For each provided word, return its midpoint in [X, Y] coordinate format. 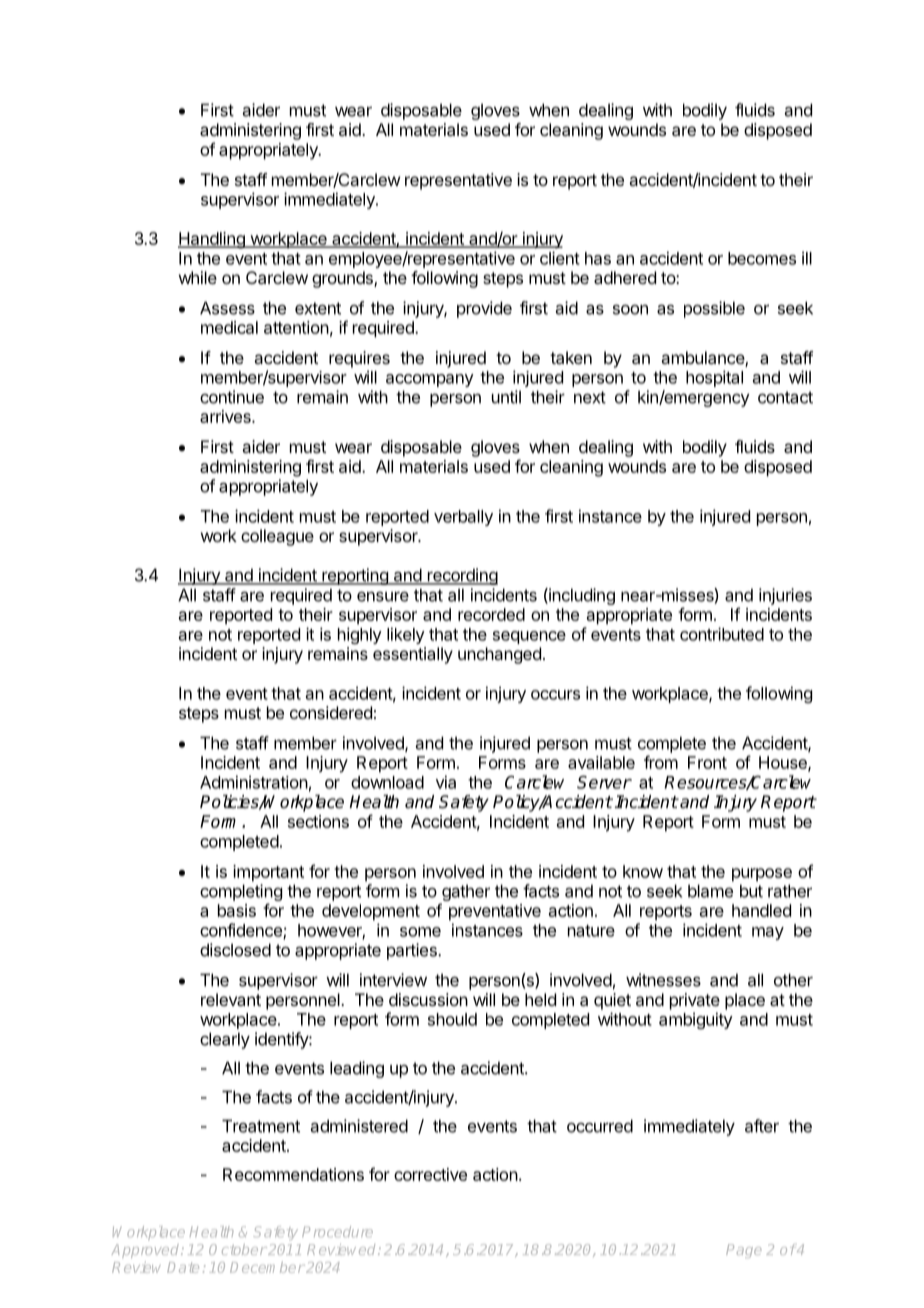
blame [710, 891]
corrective [430, 1174]
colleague [277, 537]
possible [714, 309]
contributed [722, 634]
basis [237, 910]
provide [484, 309]
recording [461, 576]
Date [183, 1267]
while [198, 277]
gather [466, 892]
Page [743, 1251]
